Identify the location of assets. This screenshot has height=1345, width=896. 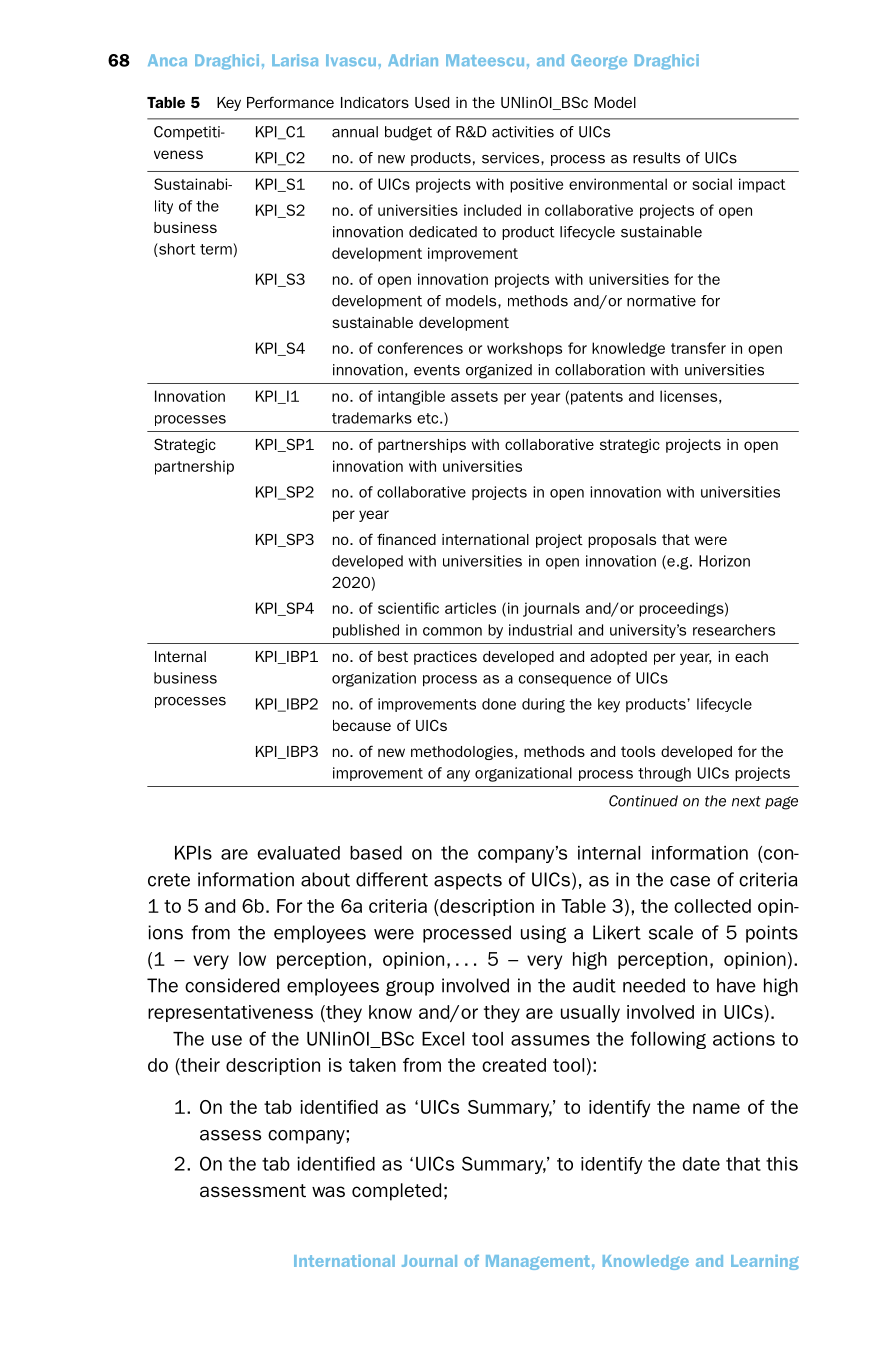
(474, 396).
